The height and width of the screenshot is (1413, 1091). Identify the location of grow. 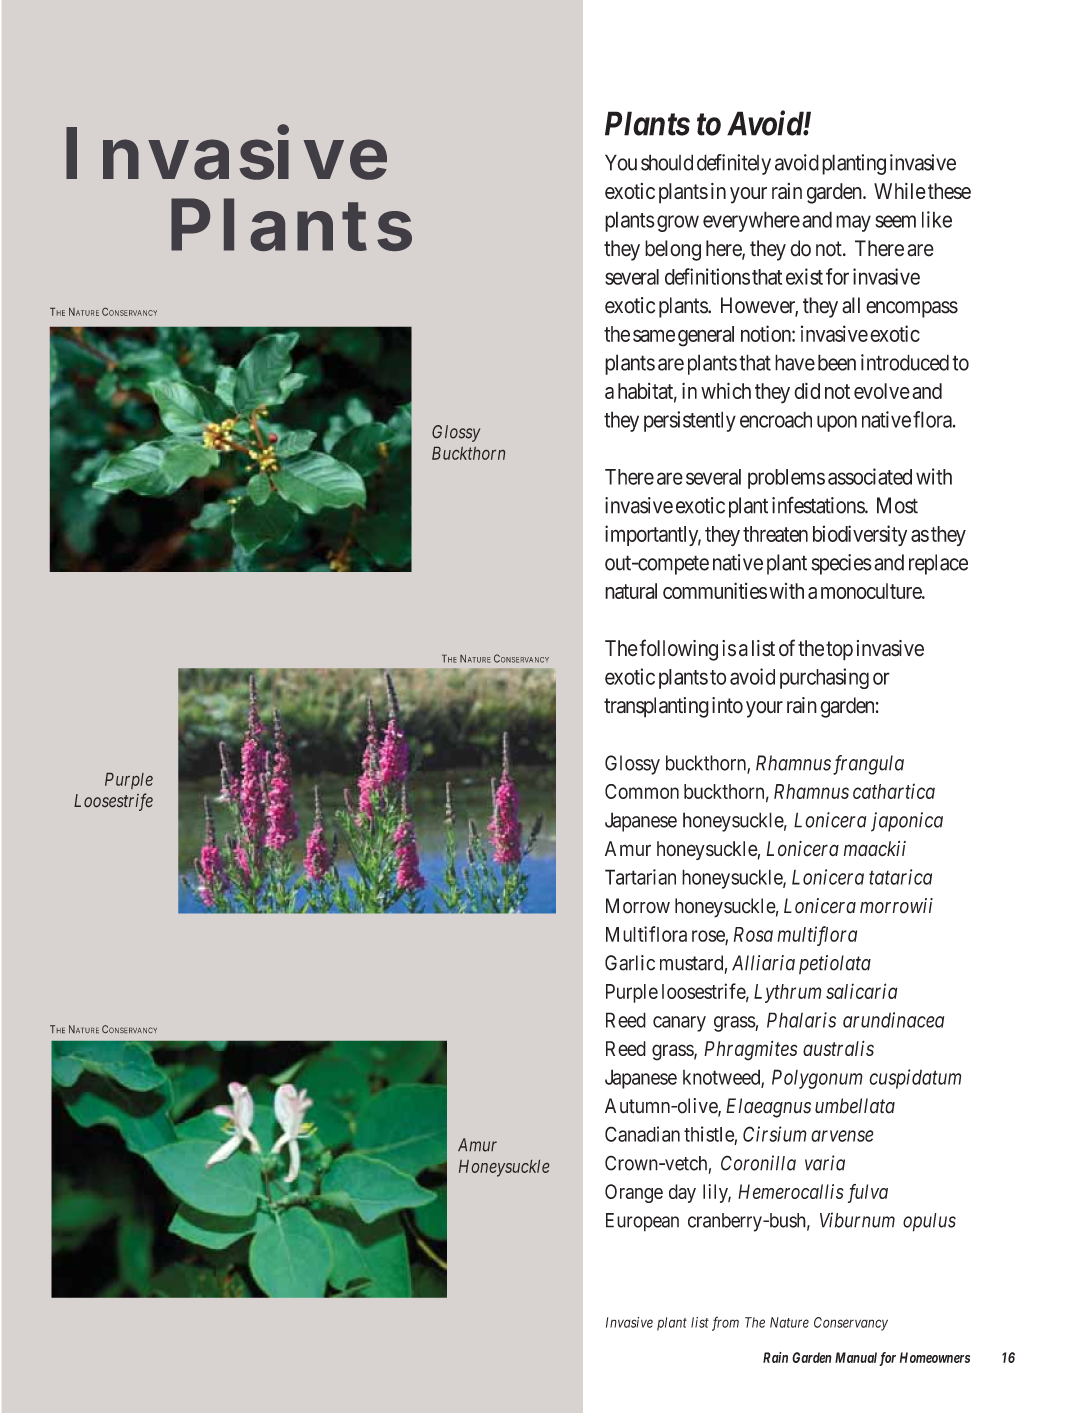
(678, 223).
